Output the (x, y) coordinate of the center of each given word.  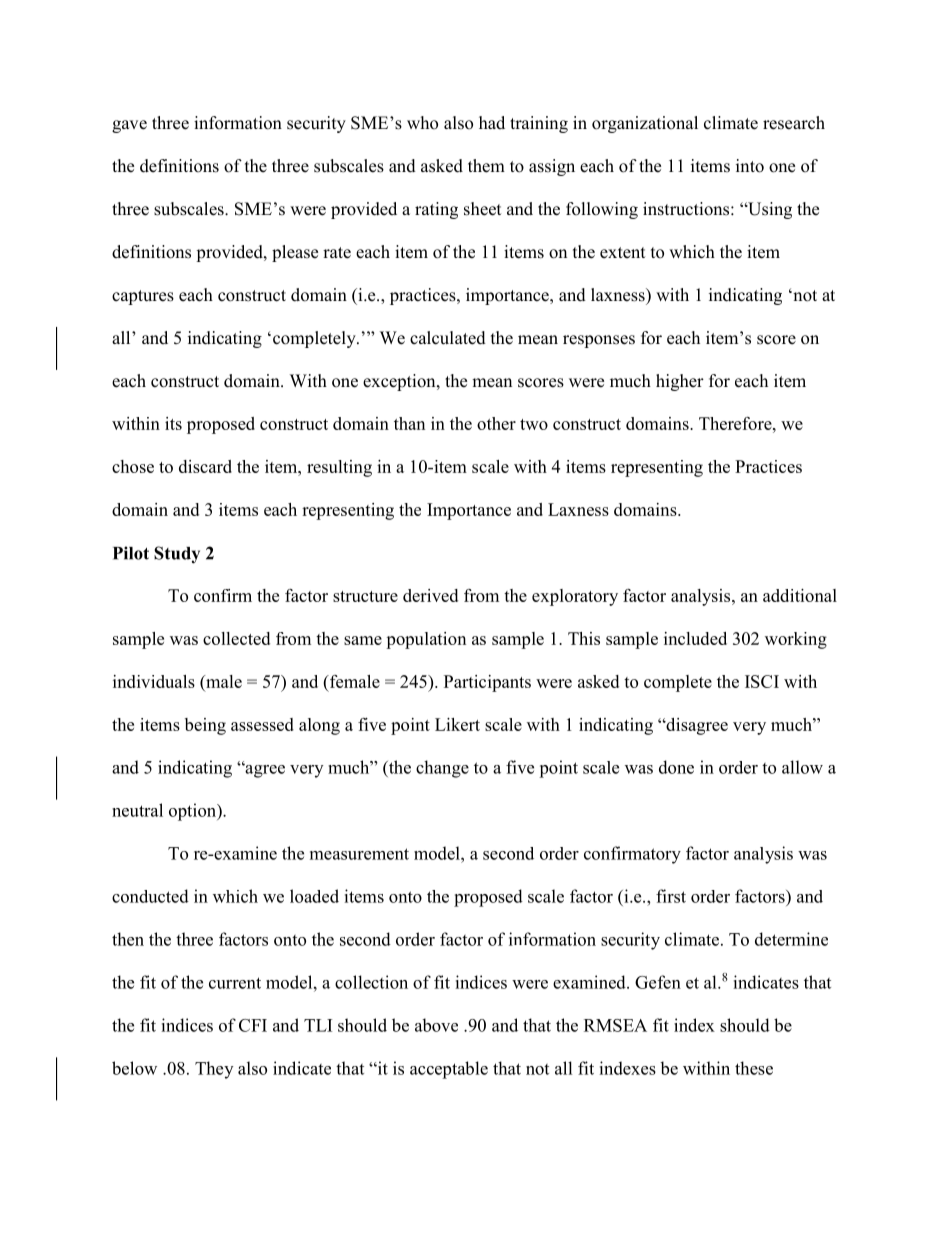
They (214, 1070)
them (486, 166)
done (676, 767)
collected (236, 638)
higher (680, 382)
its (173, 423)
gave (129, 126)
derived (430, 595)
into (750, 166)
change (442, 769)
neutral (137, 810)
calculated (448, 338)
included (695, 638)
